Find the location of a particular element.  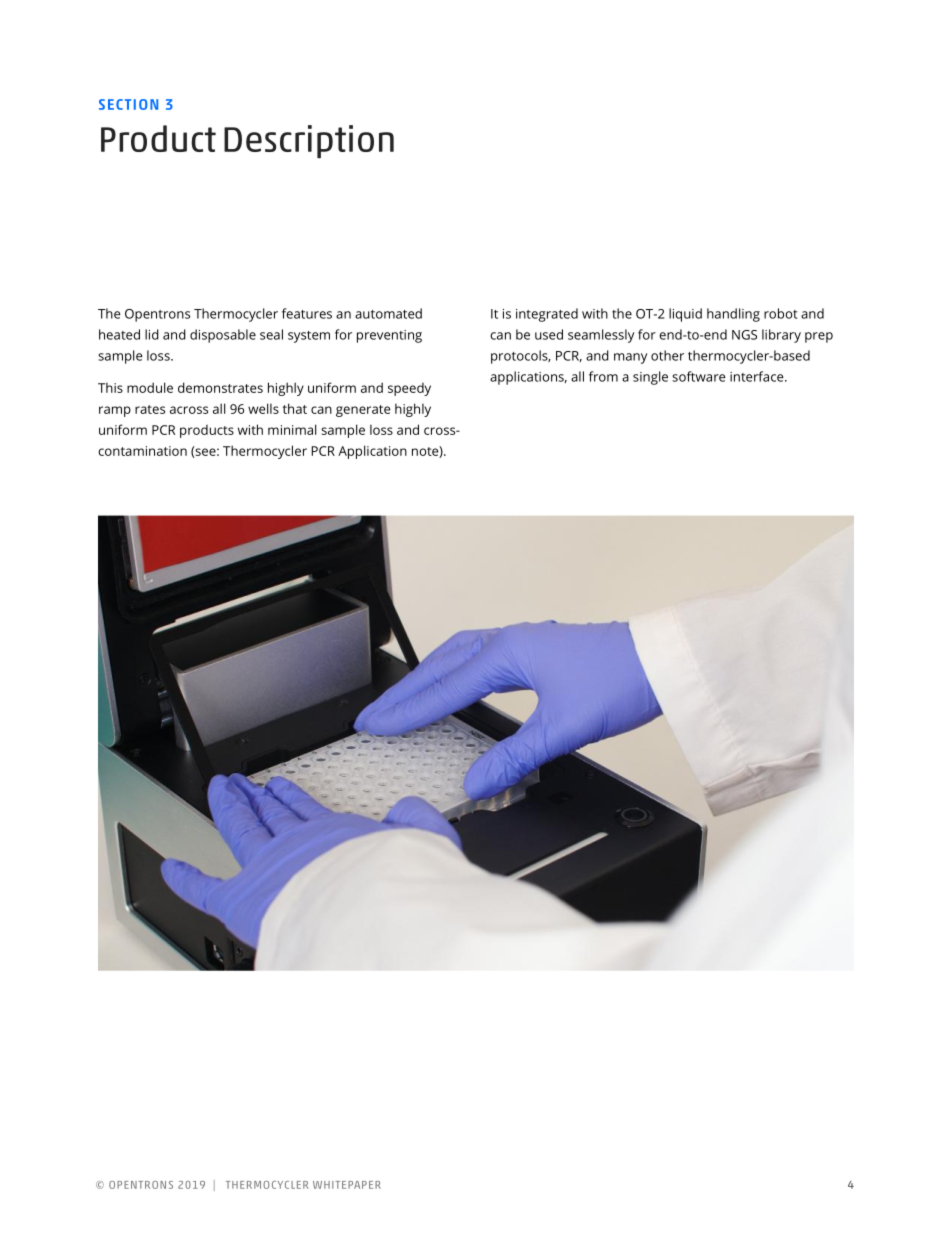

generate is located at coordinates (363, 411).
